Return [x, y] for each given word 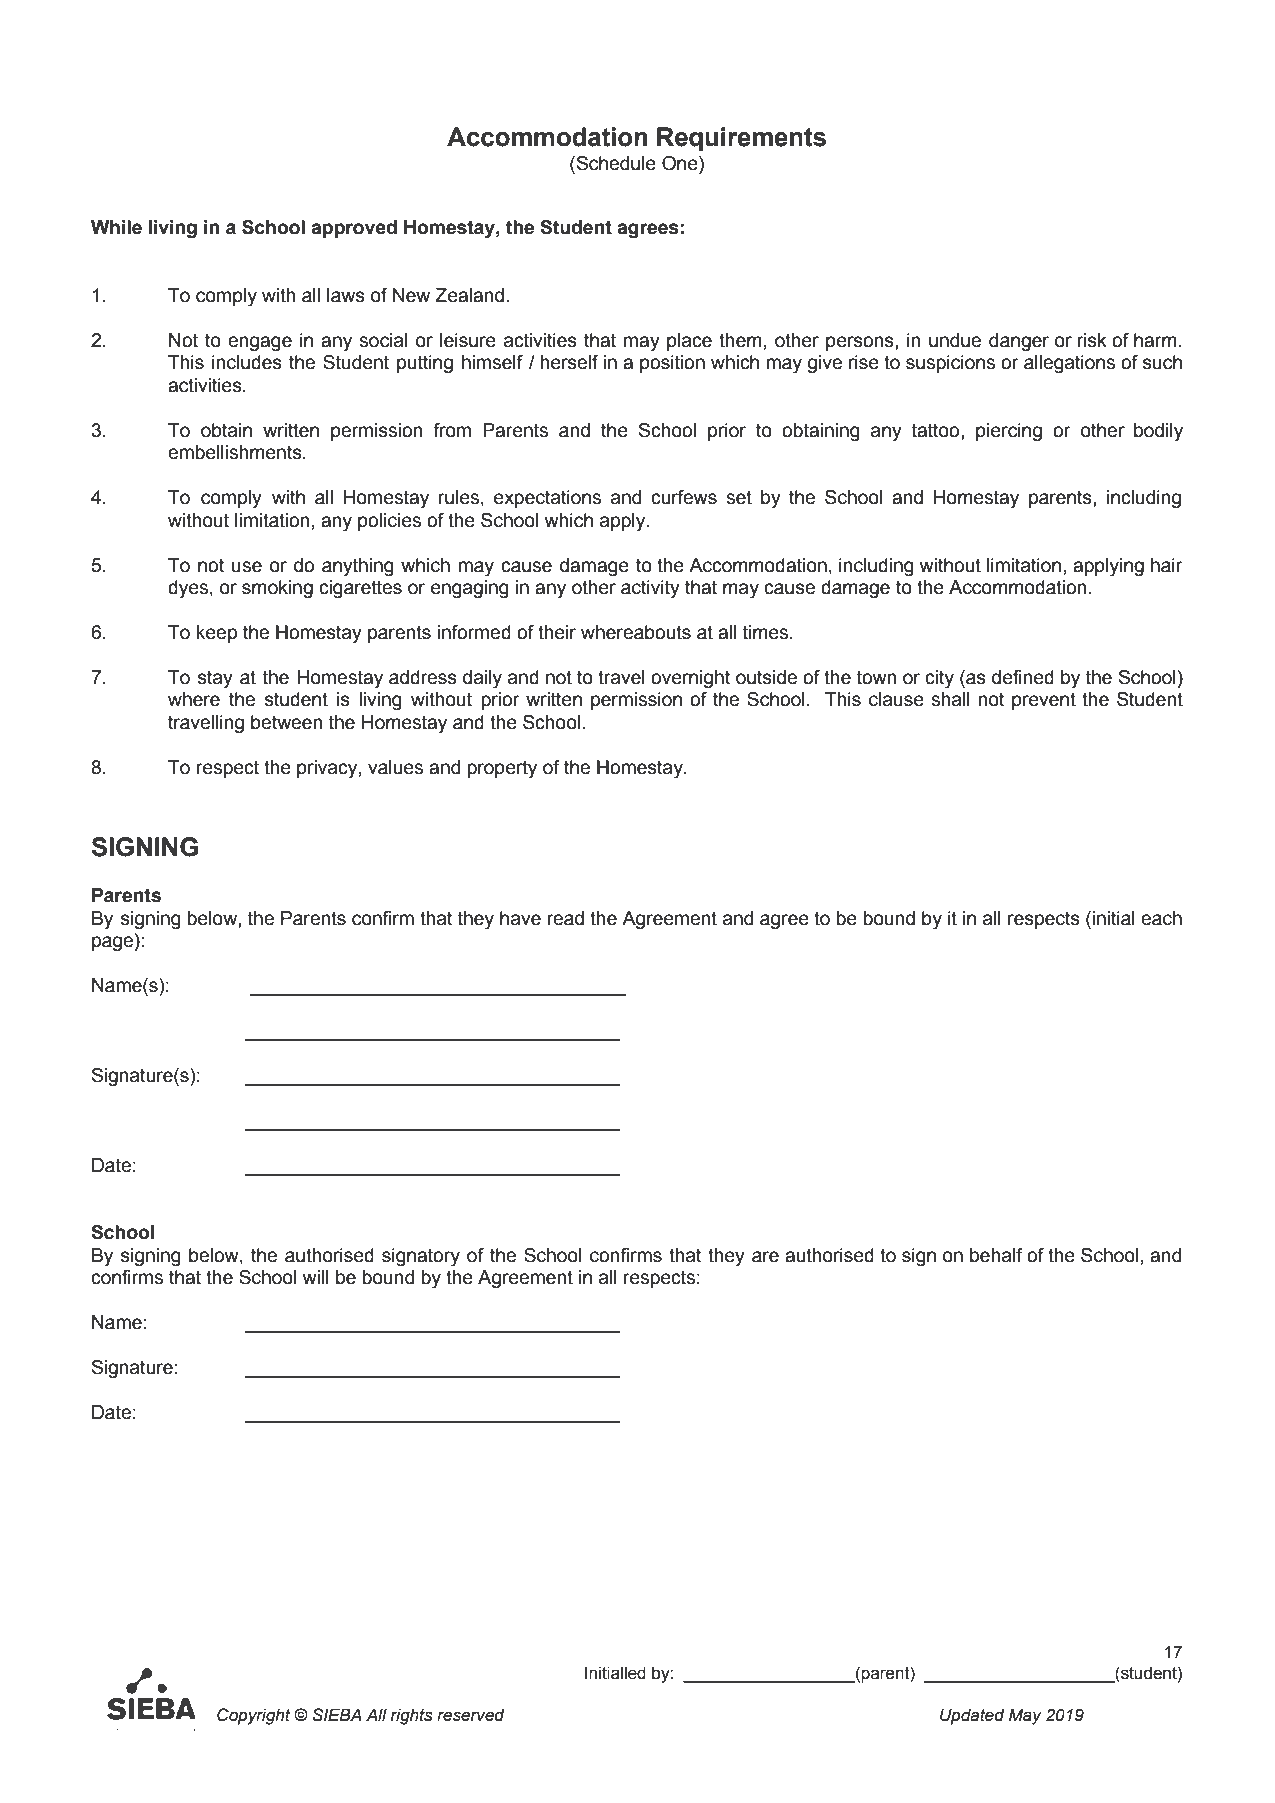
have [520, 918]
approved [354, 229]
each [1161, 918]
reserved [471, 1715]
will [316, 1277]
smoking [277, 589]
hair [1167, 565]
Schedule [615, 164]
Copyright [254, 1716]
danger [1019, 342]
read [565, 918]
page [114, 943]
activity [650, 589]
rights [412, 1716]
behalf [996, 1255]
